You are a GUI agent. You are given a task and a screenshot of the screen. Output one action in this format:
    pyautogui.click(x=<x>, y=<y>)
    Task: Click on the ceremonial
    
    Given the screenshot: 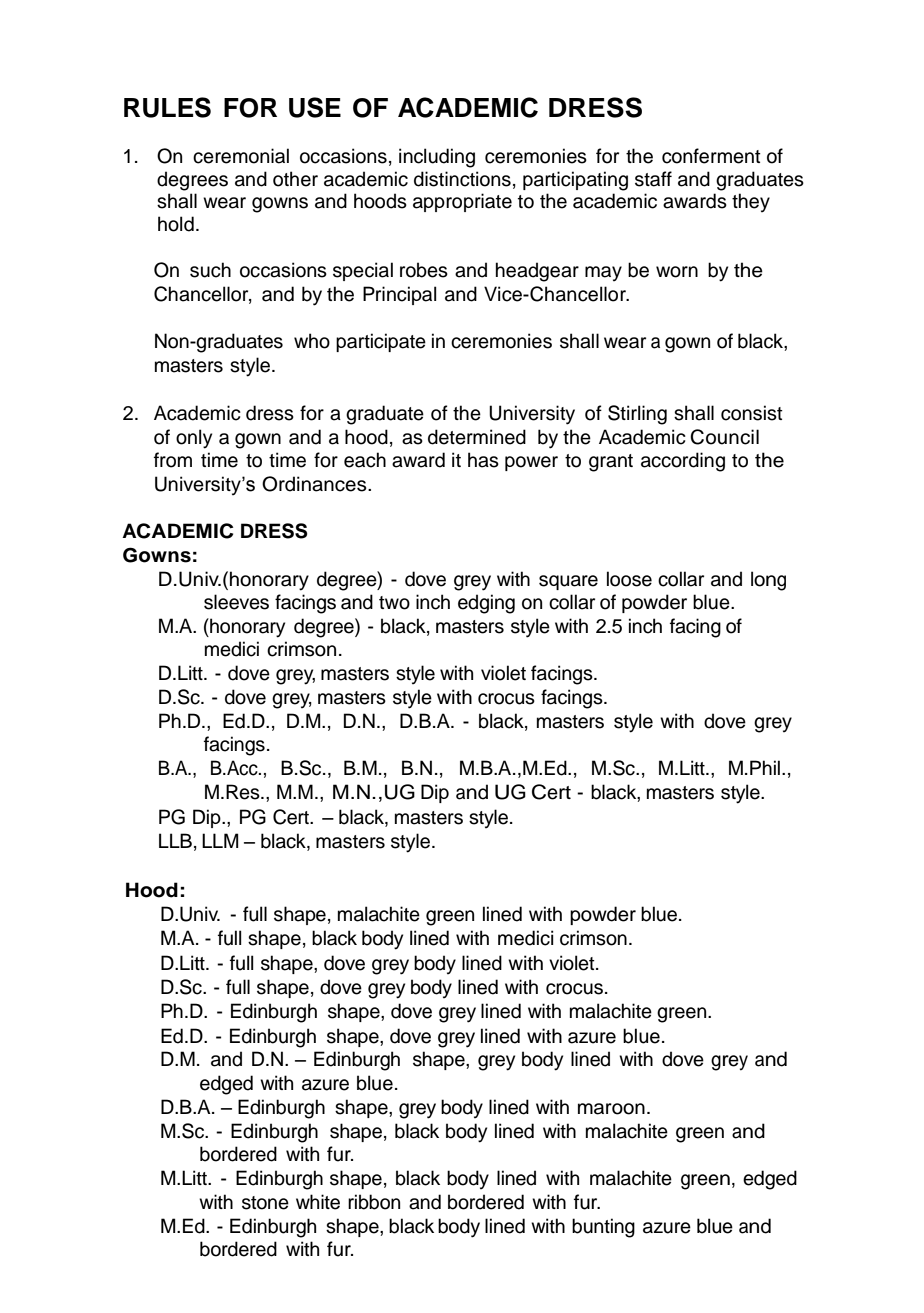 What is the action you would take?
    pyautogui.click(x=241, y=156)
